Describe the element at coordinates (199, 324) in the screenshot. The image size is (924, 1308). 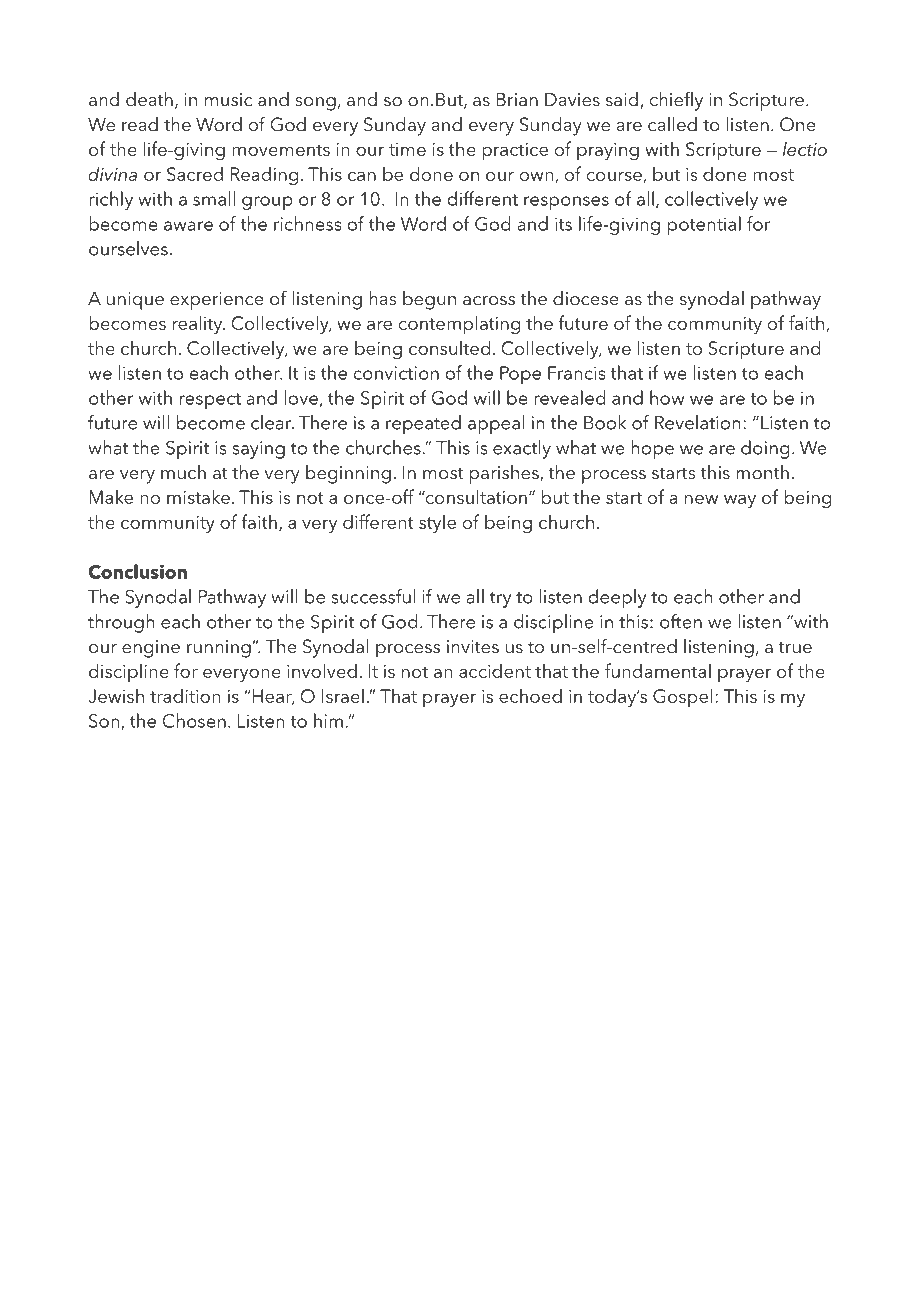
I see `reality` at that location.
